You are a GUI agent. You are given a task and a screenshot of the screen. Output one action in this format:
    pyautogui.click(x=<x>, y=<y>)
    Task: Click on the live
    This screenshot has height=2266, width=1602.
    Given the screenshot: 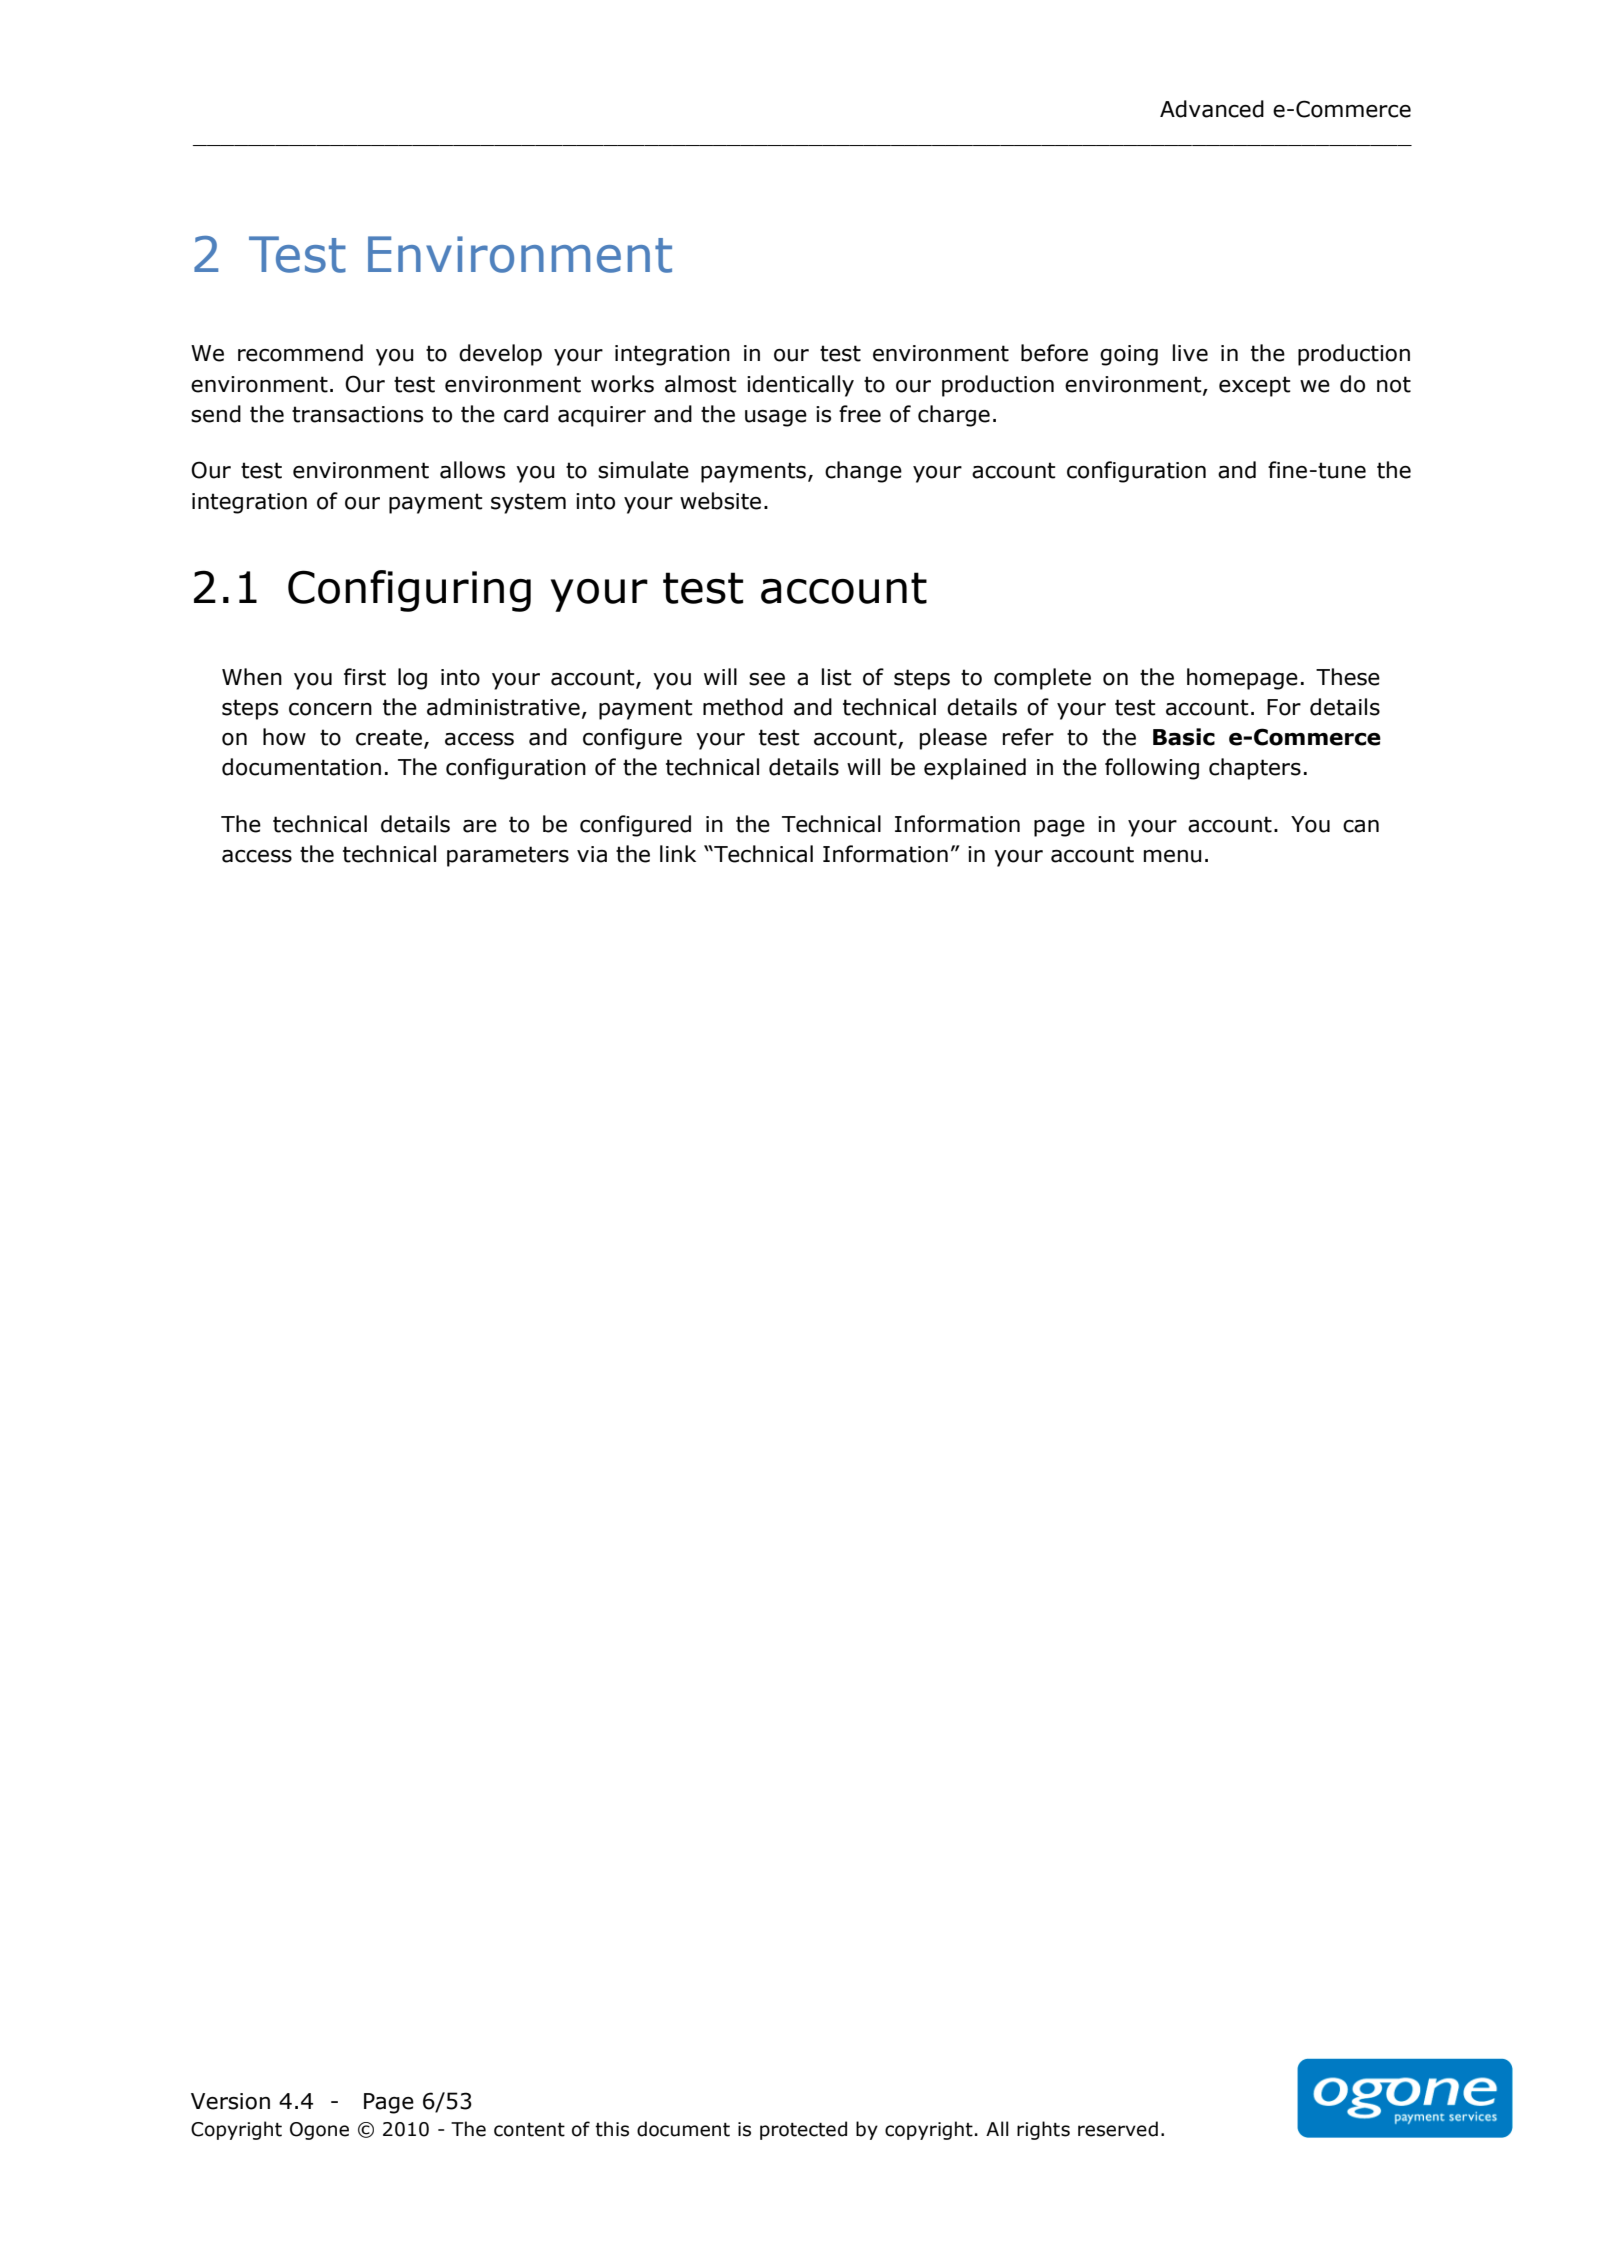 What is the action you would take?
    pyautogui.click(x=1190, y=353)
